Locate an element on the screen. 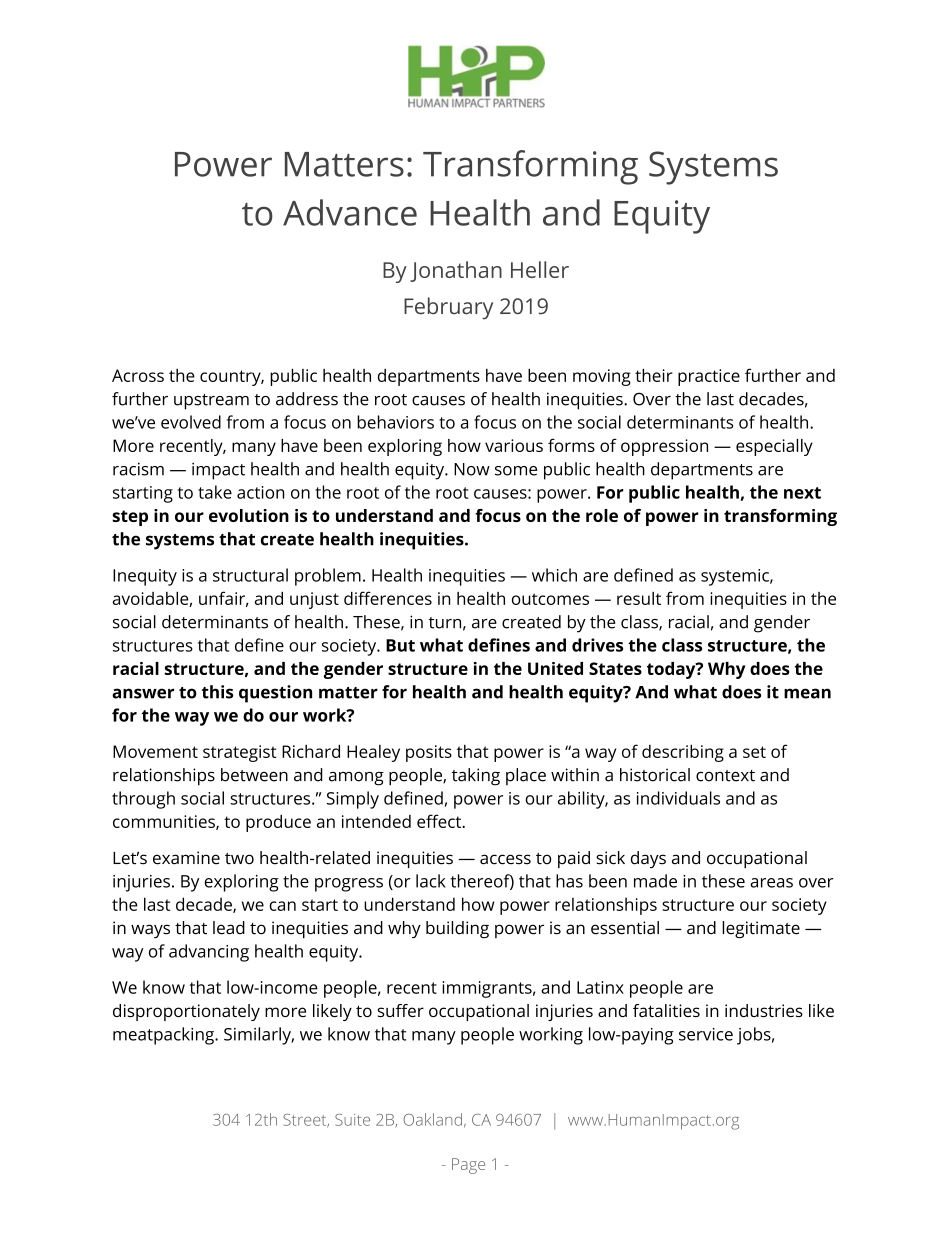 Image resolution: width=952 pixels, height=1233 pixels. Jonathan is located at coordinates (456, 271).
